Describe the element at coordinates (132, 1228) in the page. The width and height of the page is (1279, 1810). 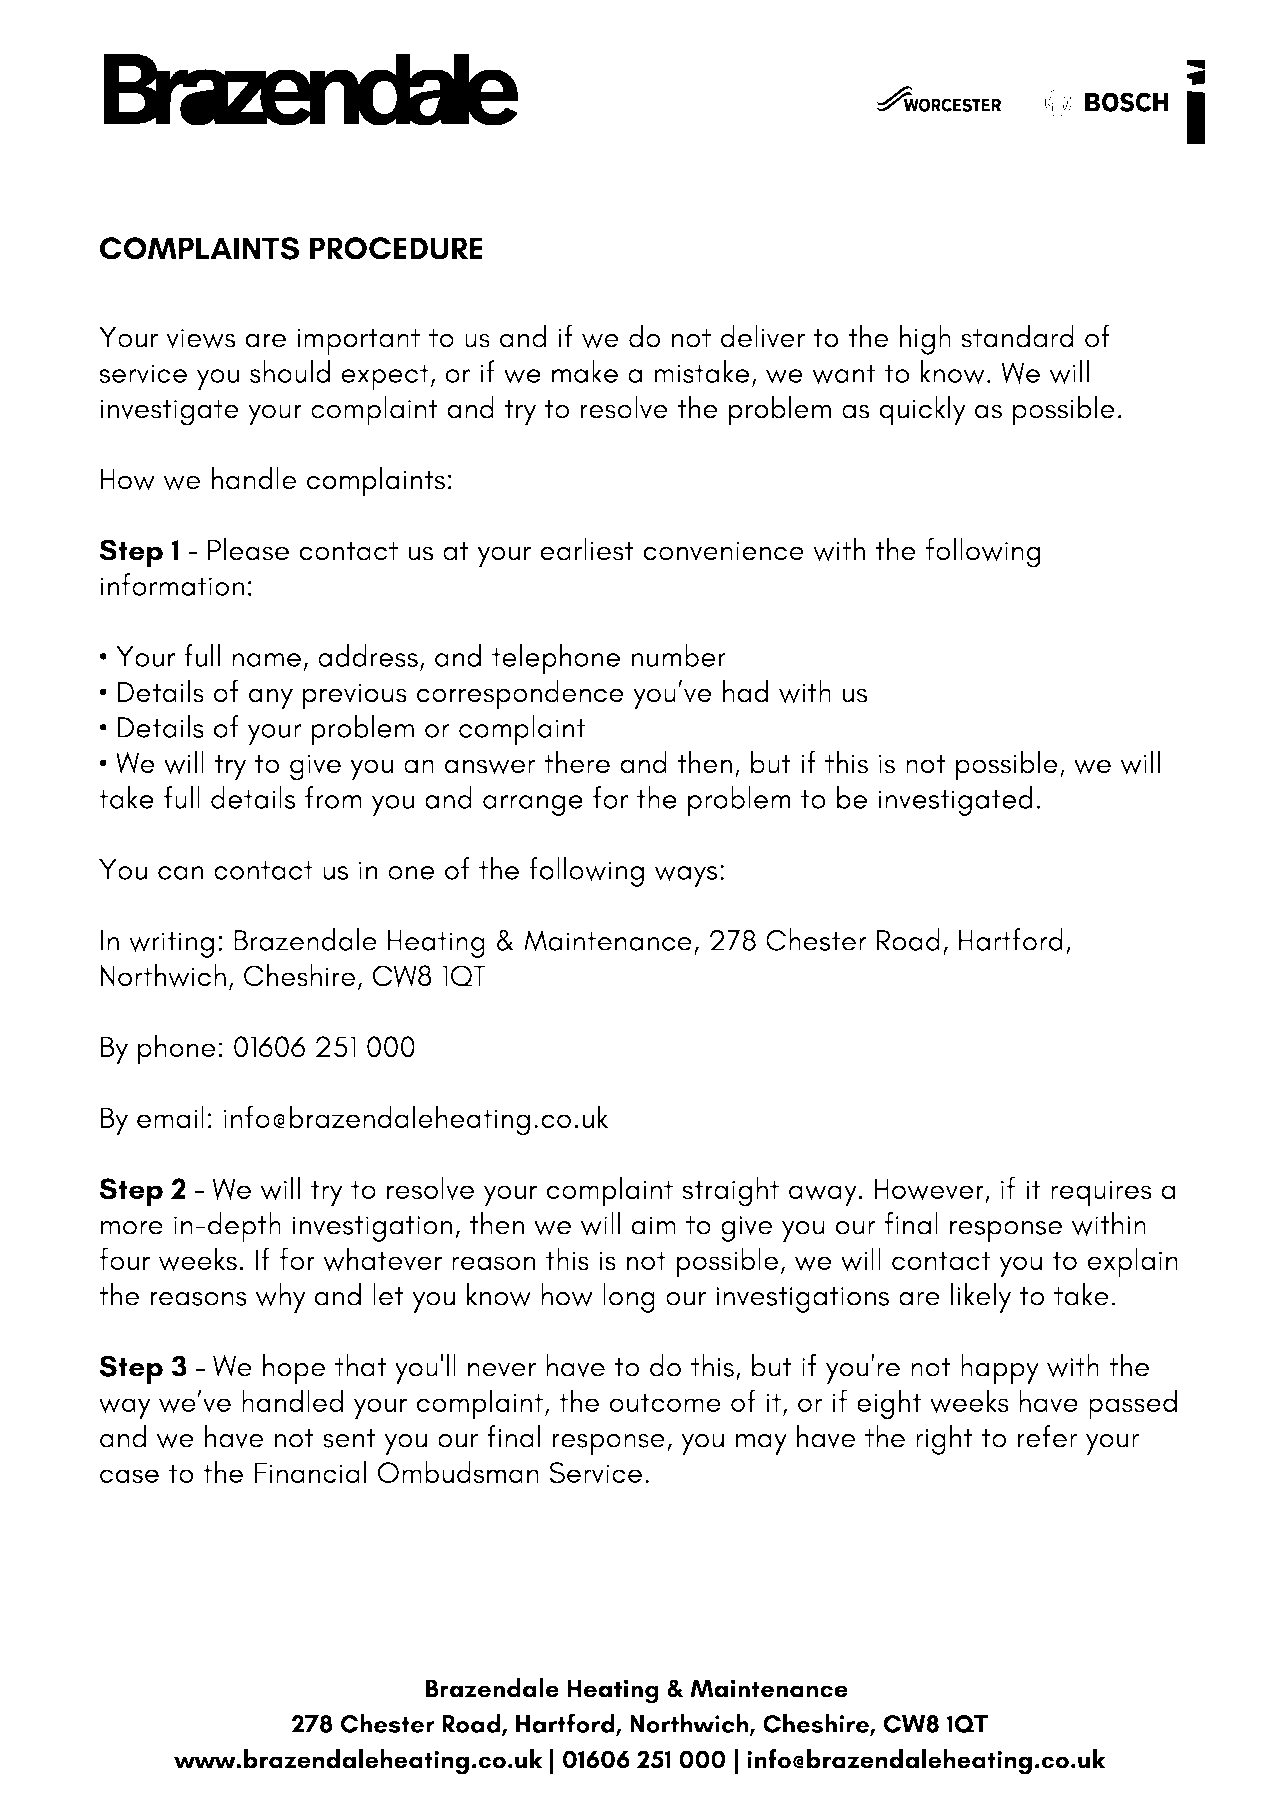
I see `more` at that location.
